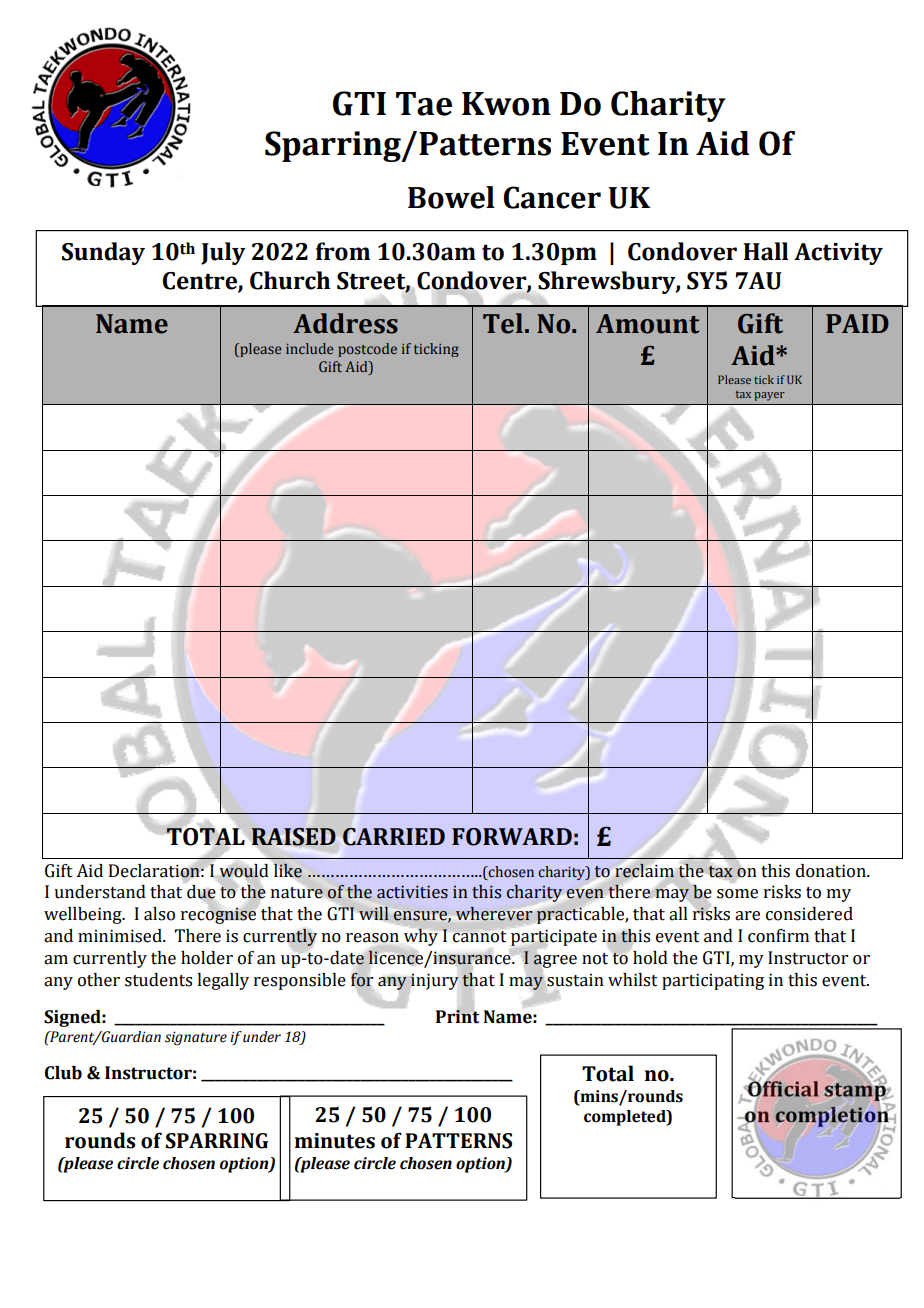 This image has width=924, height=1308. What do you see at coordinates (367, 350) in the image?
I see `postcode` at bounding box center [367, 350].
